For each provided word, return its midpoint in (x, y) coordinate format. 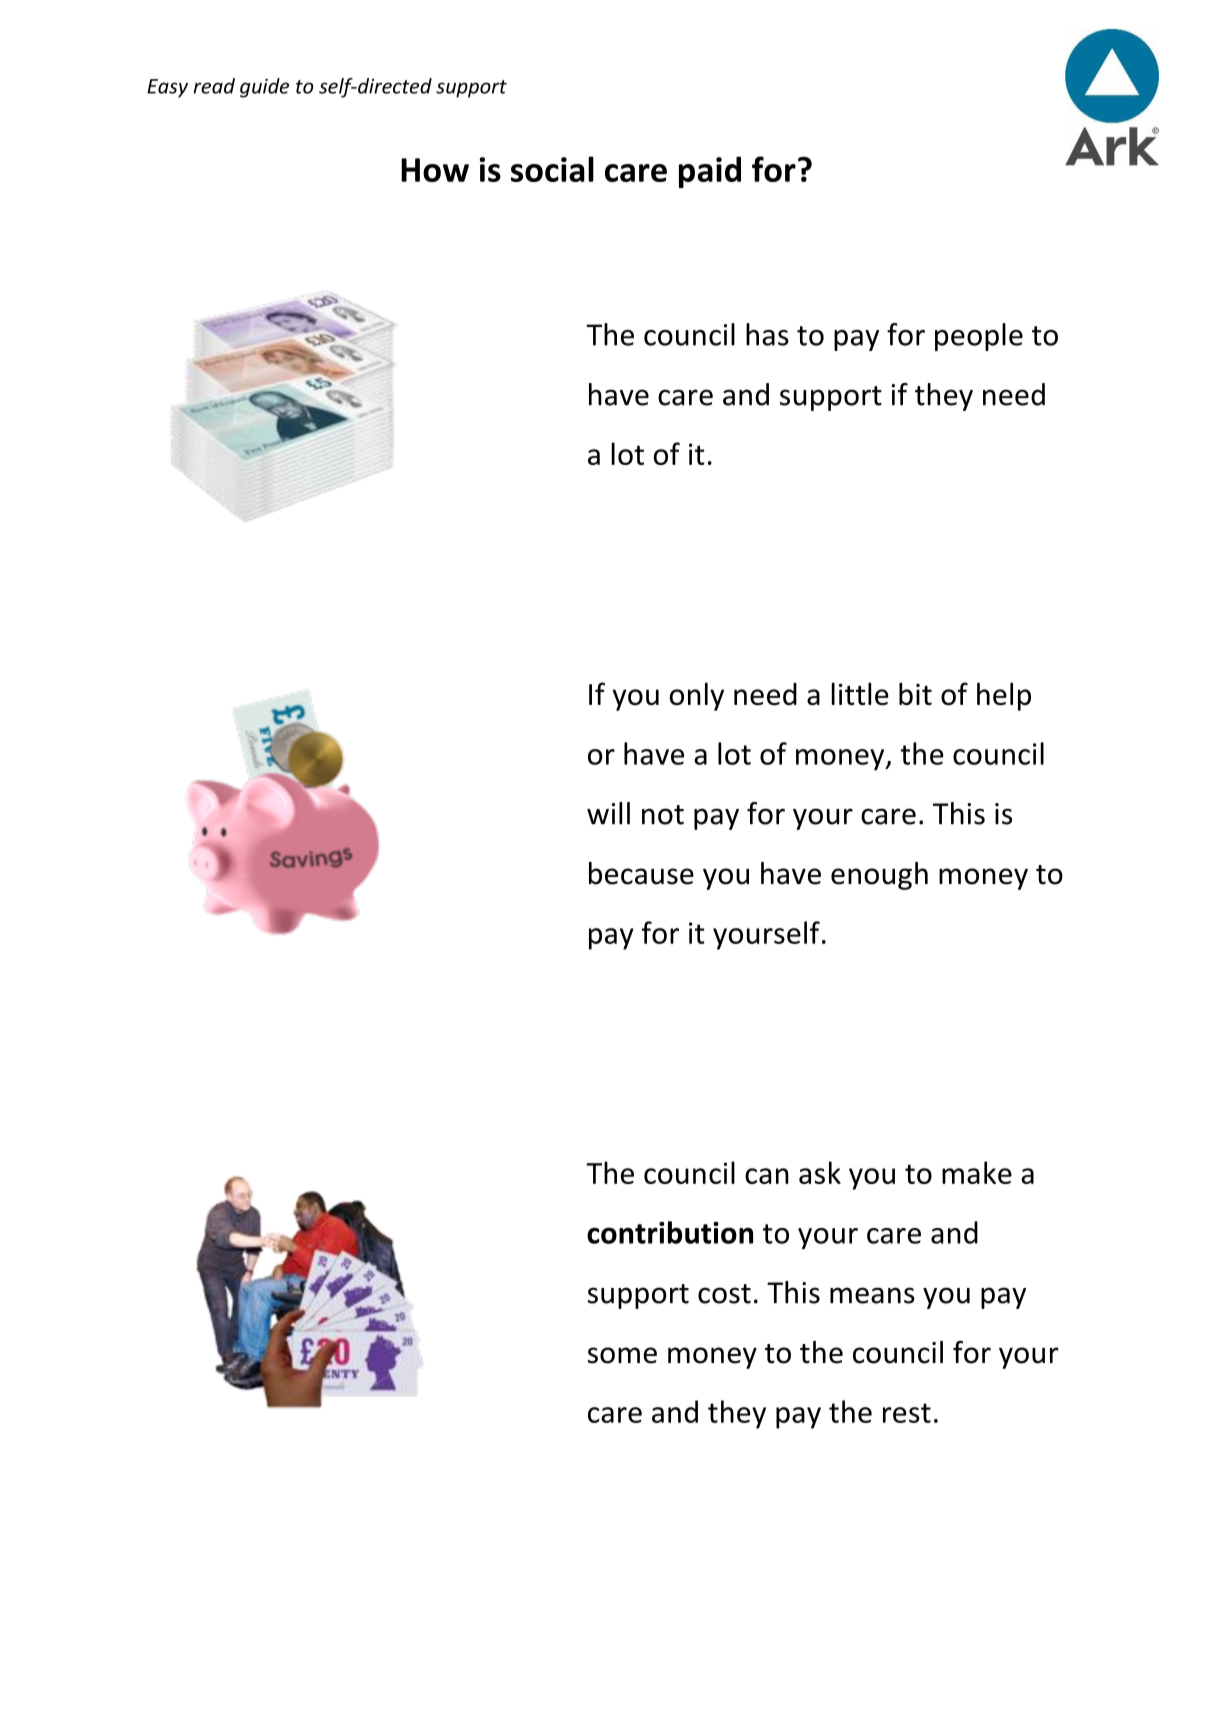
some (622, 1355)
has (767, 334)
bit (915, 693)
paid (710, 172)
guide (264, 88)
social (552, 169)
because (641, 873)
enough (879, 876)
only (697, 696)
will (608, 813)
